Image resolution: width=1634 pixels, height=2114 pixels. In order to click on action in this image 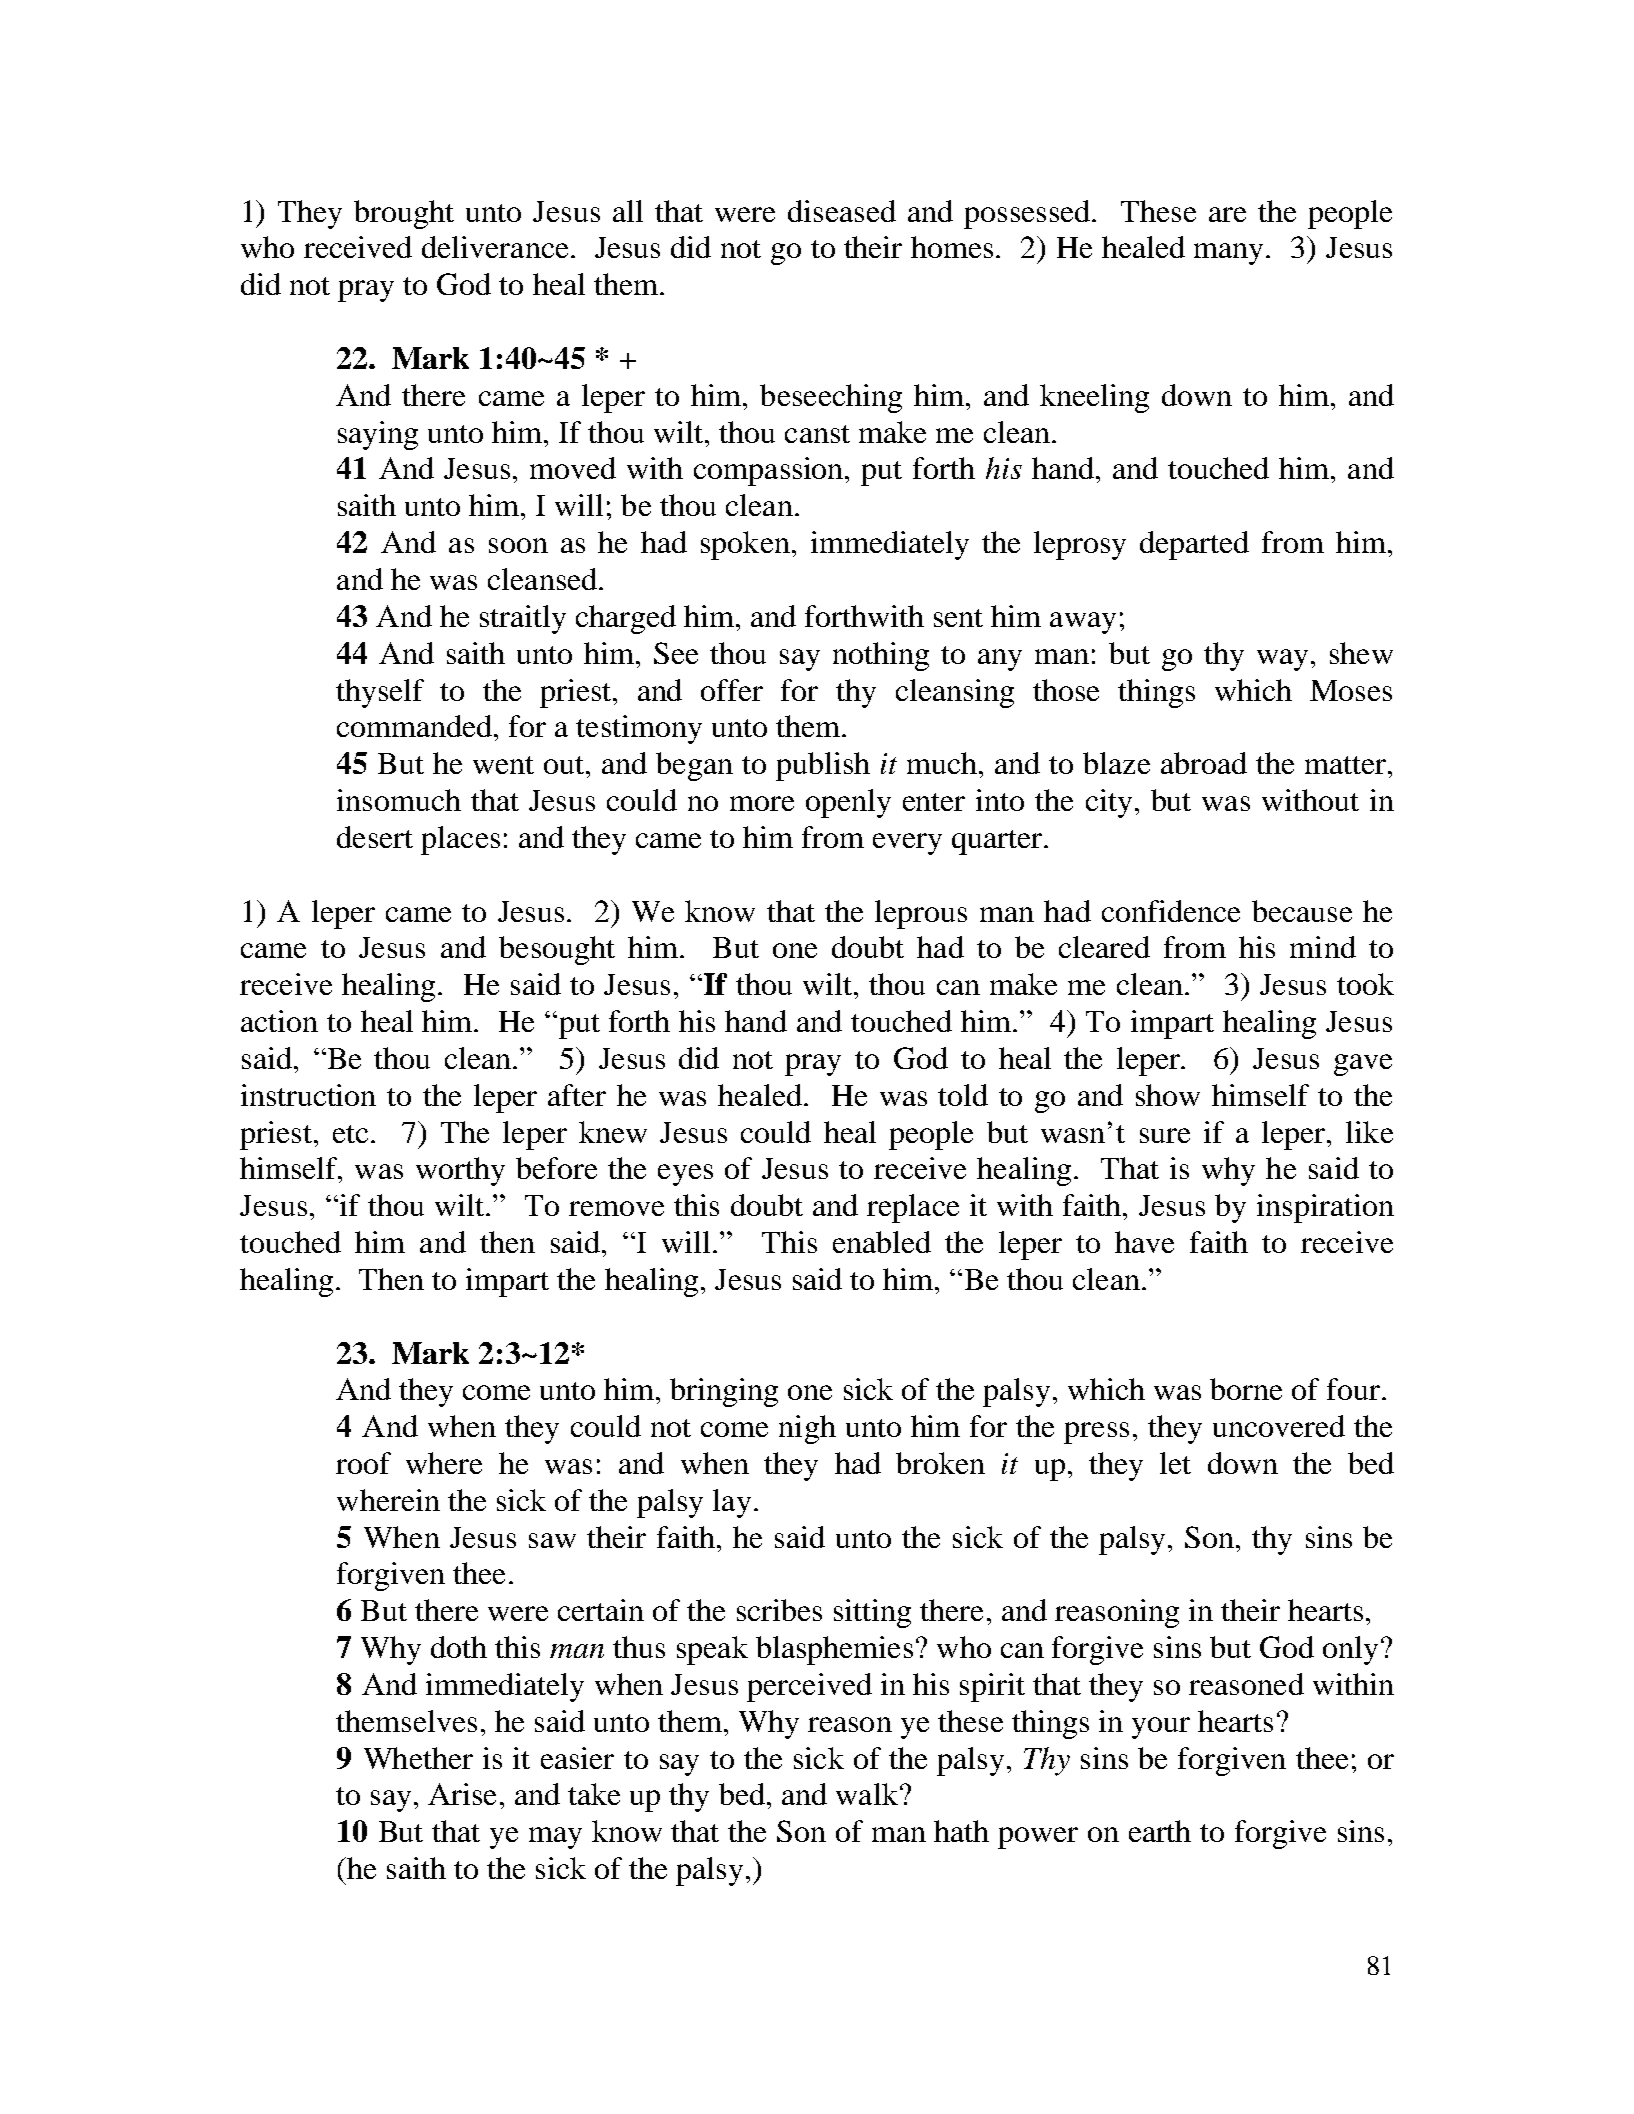, I will do `click(279, 1021)`.
